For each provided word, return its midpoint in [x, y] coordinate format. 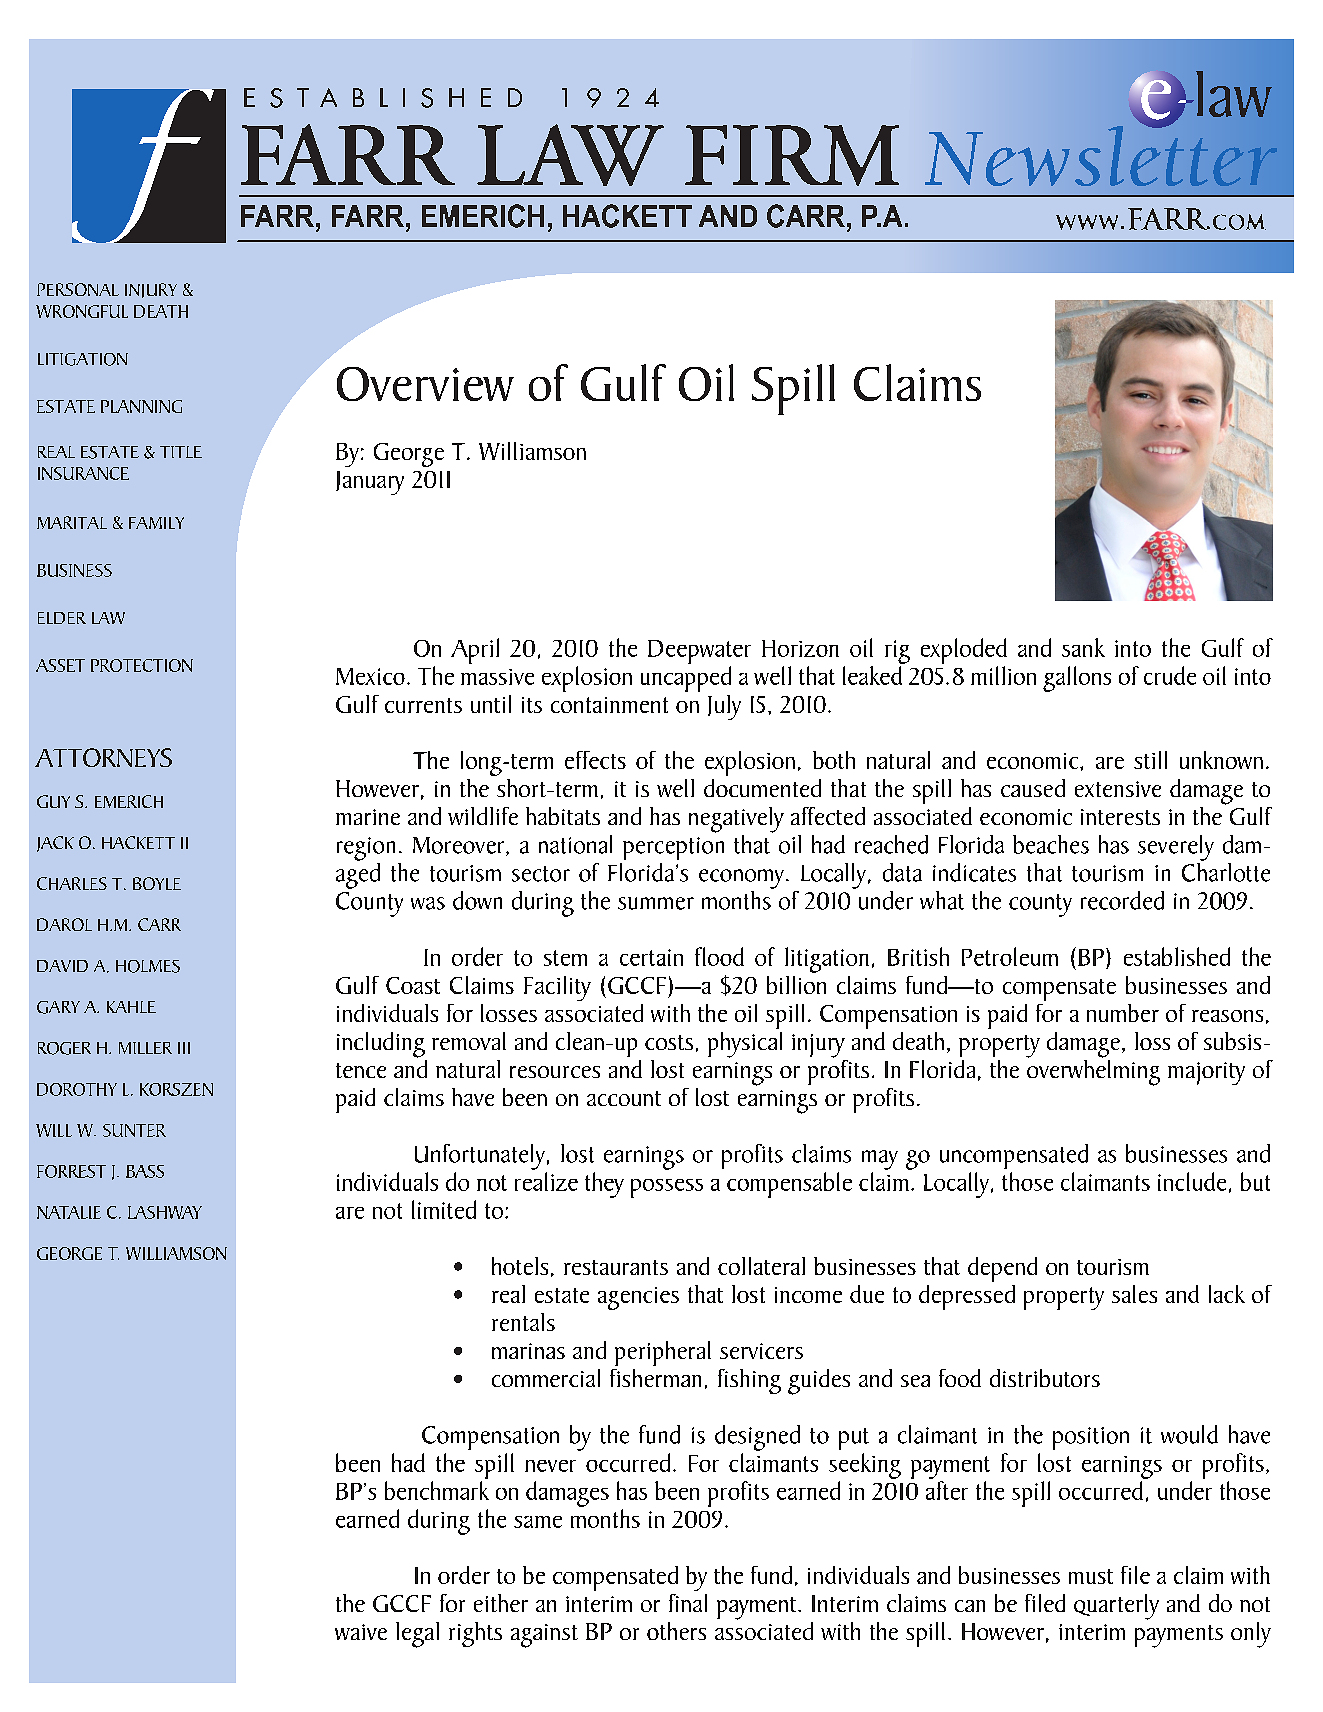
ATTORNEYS [103, 757]
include [1192, 1181]
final [688, 1603]
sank [1083, 647]
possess [667, 1188]
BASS [145, 1171]
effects [595, 760]
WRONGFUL [82, 311]
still [1150, 760]
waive [361, 1632]
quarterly [1116, 1607]
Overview [425, 384]
